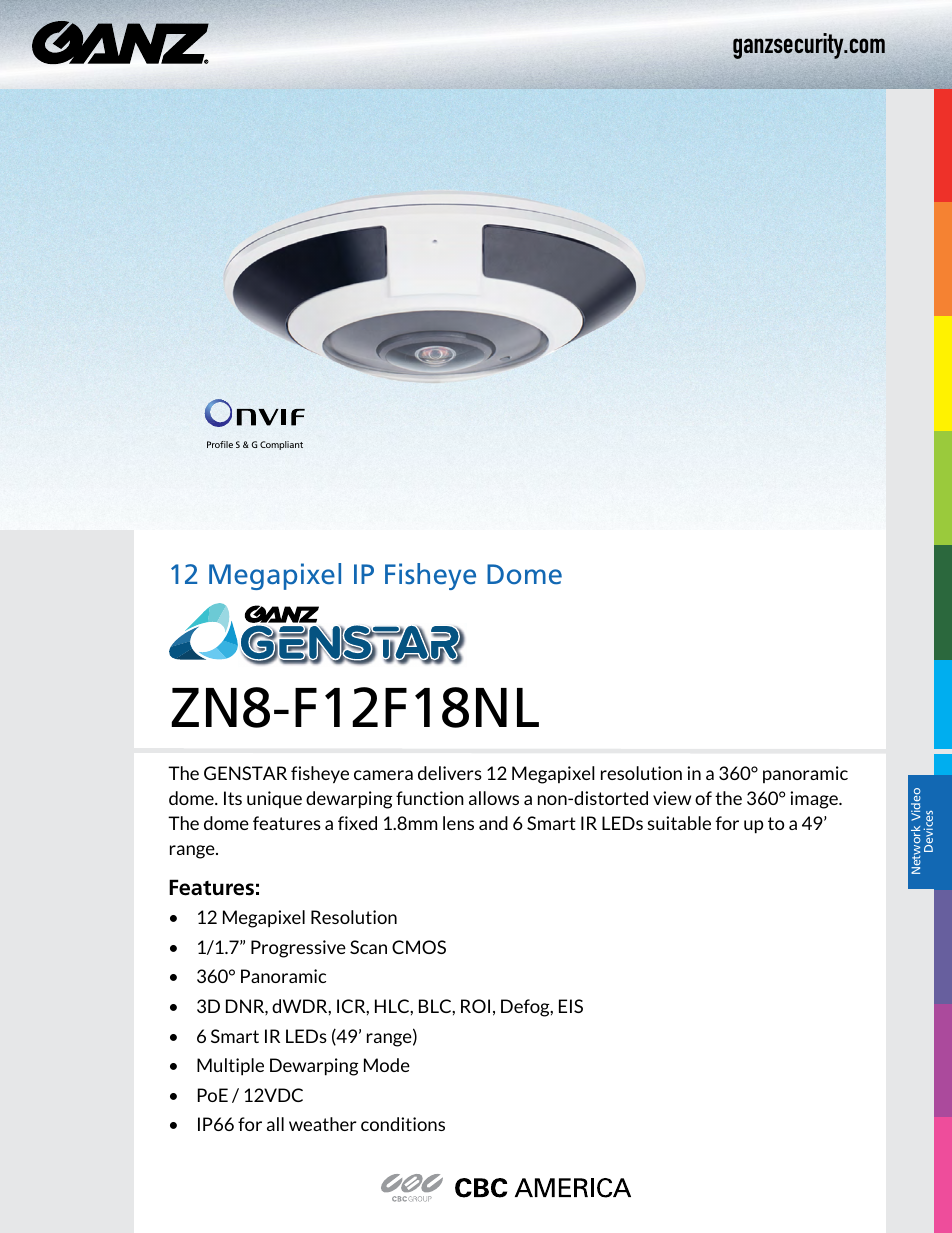  Describe the element at coordinates (220, 444) in the document. I see `Profile` at that location.
